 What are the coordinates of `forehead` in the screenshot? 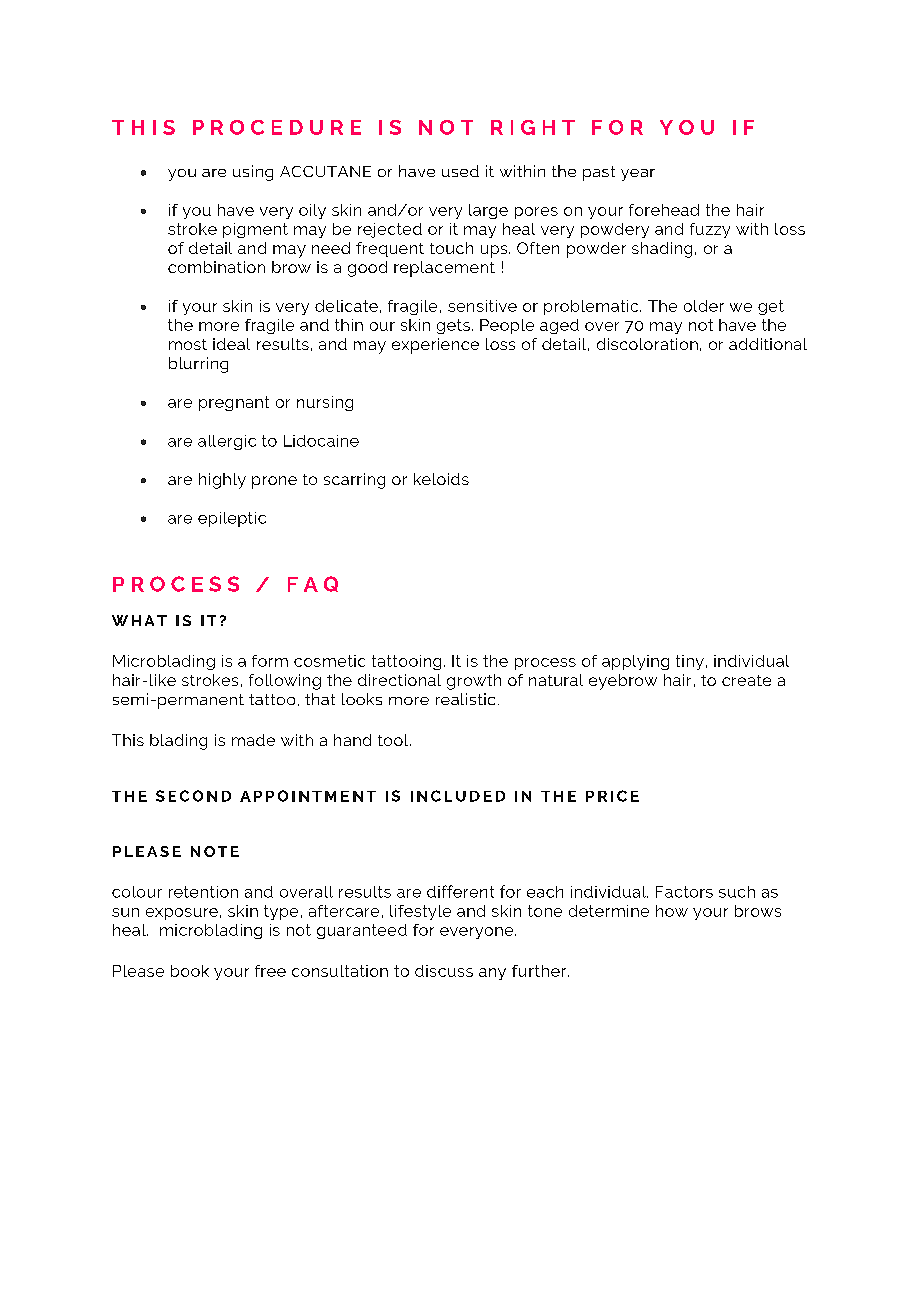 It's located at (664, 210).
